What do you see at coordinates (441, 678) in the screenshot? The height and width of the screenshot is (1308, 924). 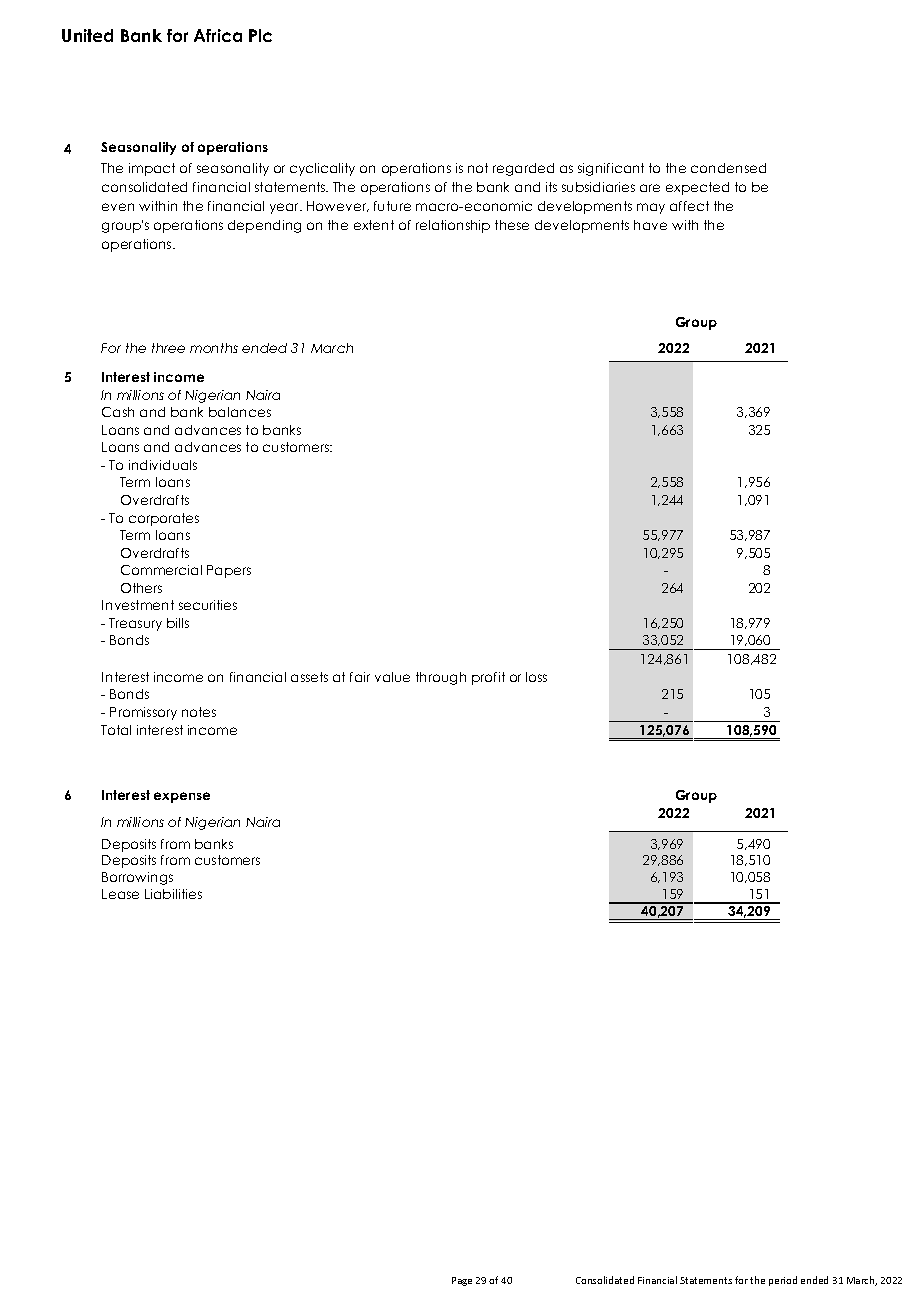 I see `through` at bounding box center [441, 678].
